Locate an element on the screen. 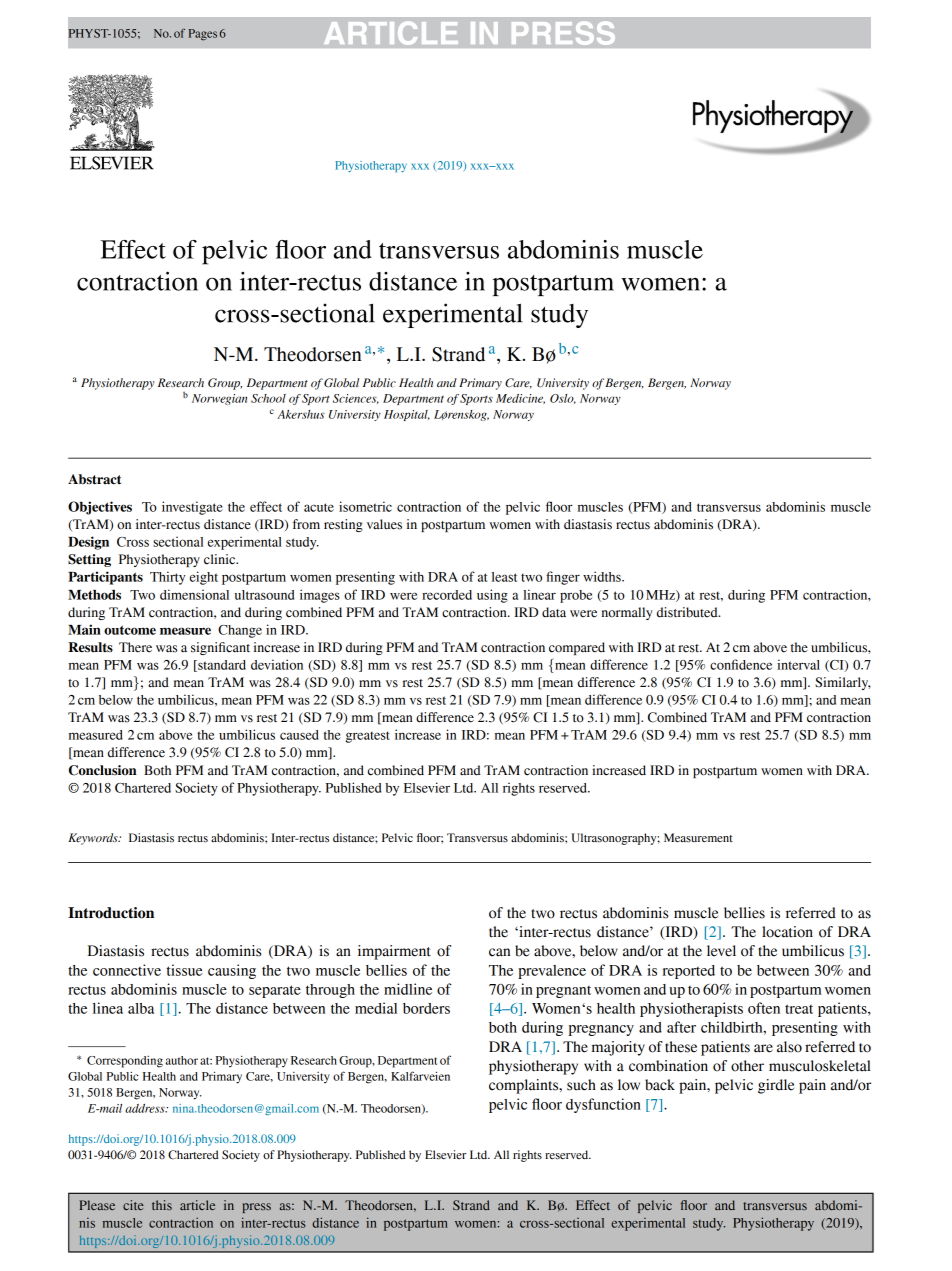 The width and height of the screenshot is (952, 1271). such is located at coordinates (581, 1085).
